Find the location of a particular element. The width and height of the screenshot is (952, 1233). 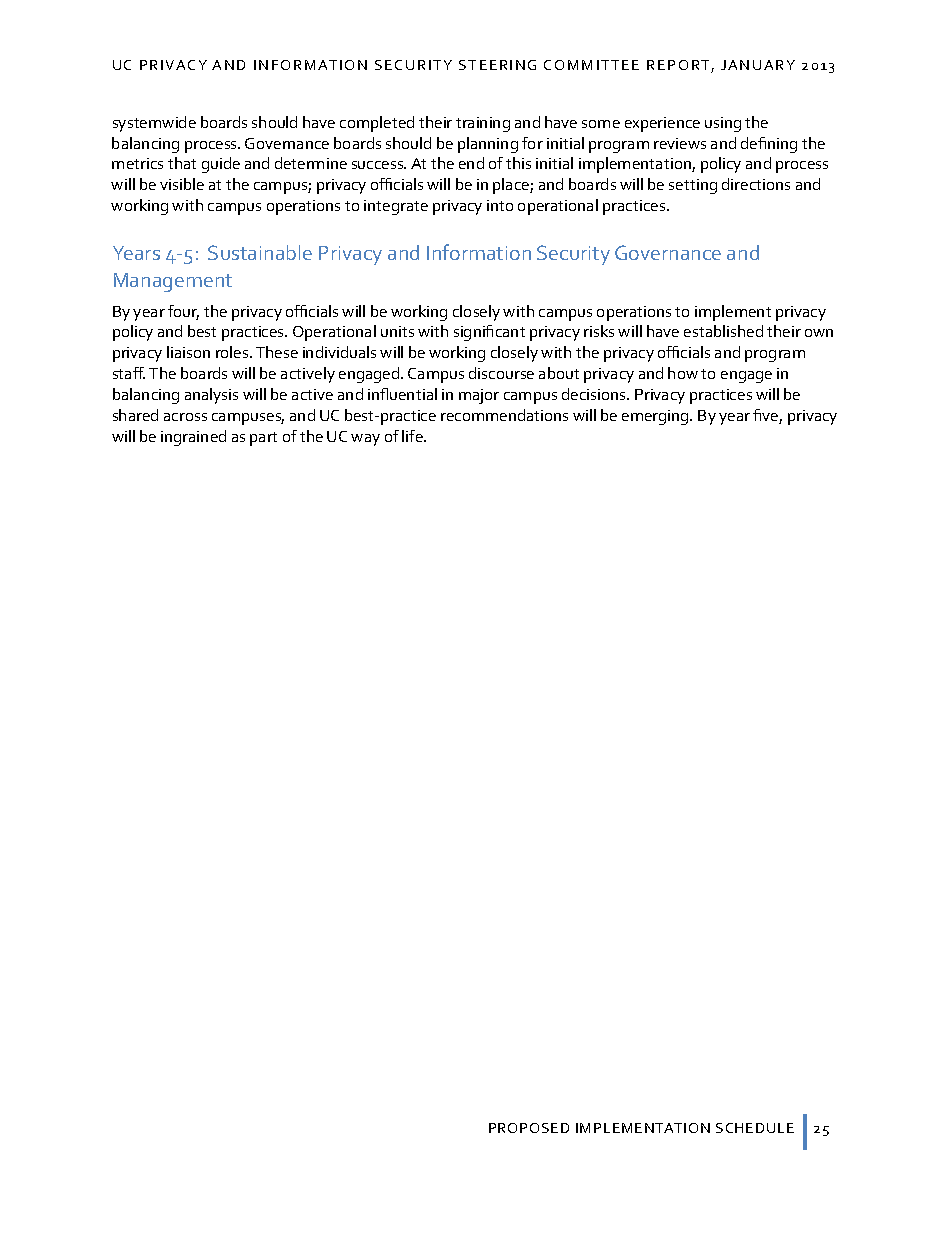

SCHEDULE is located at coordinates (755, 1128).
